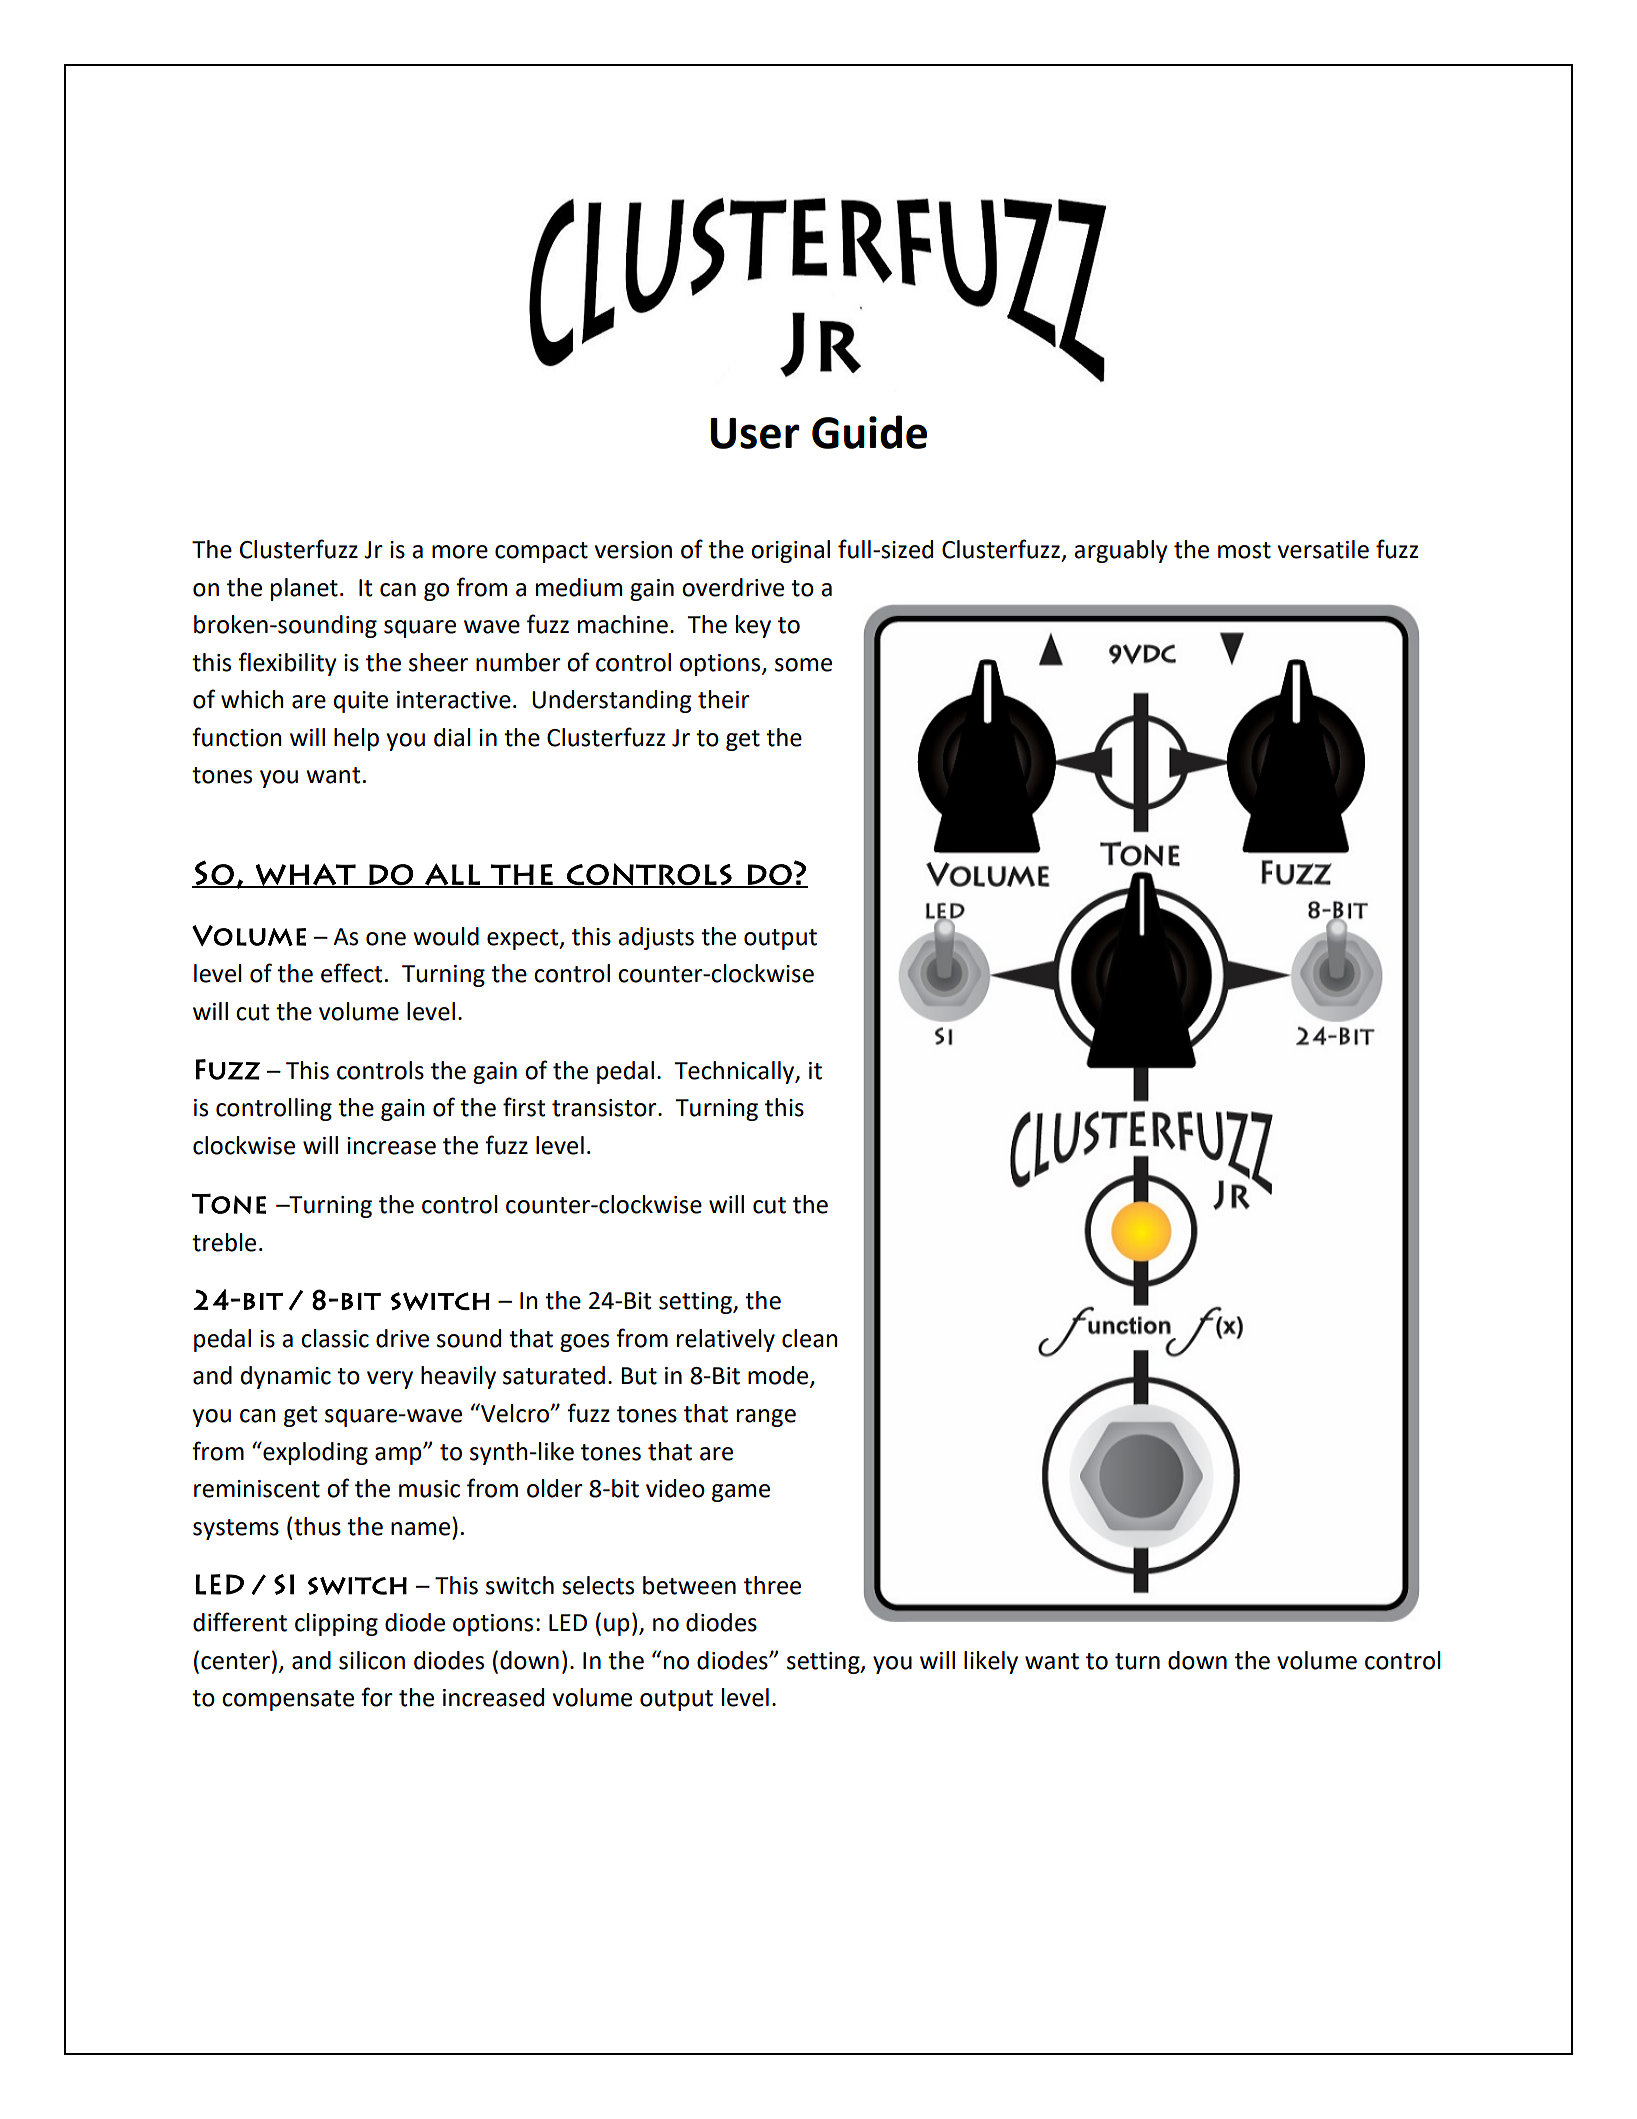  What do you see at coordinates (810, 1338) in the screenshot?
I see `clean` at bounding box center [810, 1338].
